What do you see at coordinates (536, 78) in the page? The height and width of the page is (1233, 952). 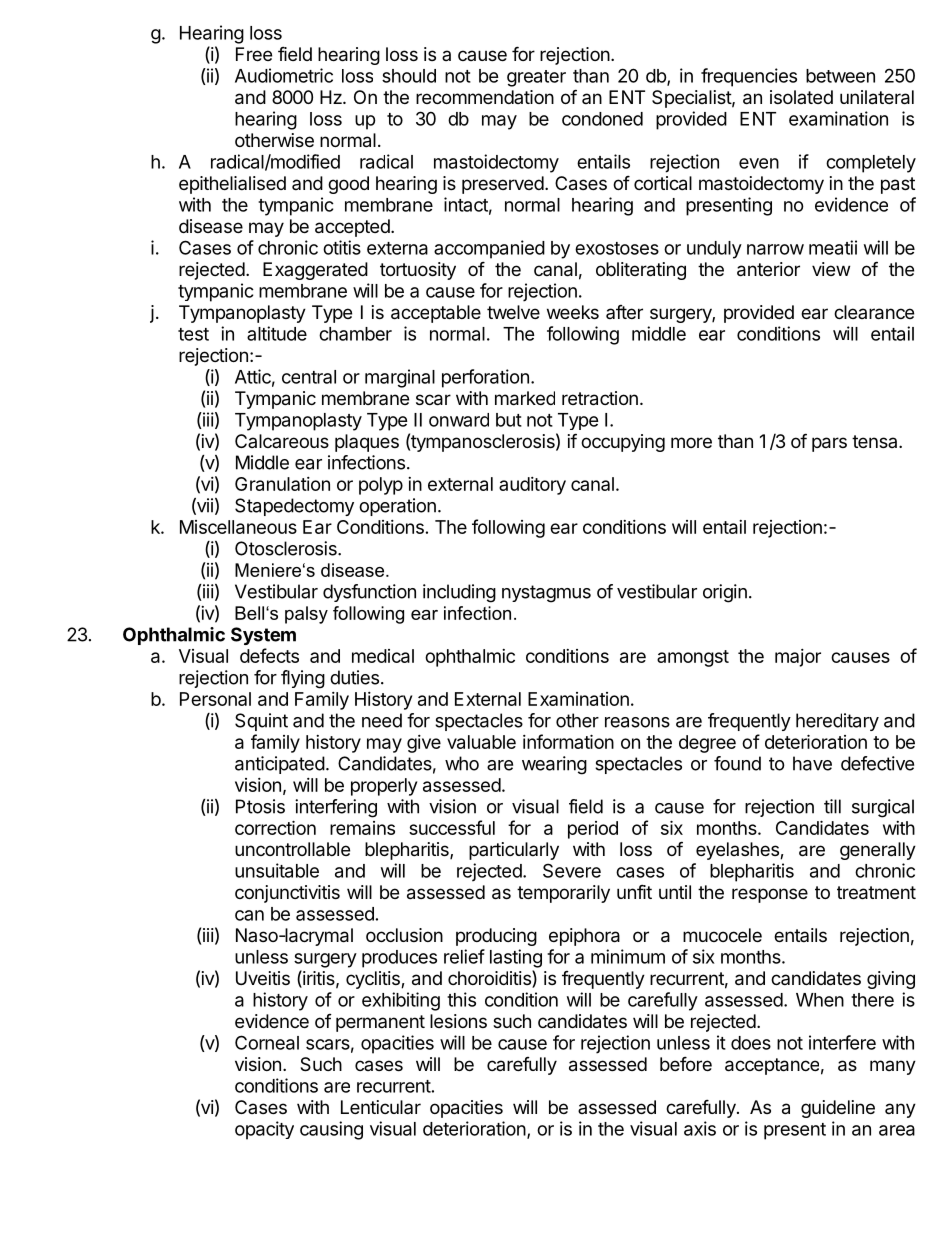 I see `greater` at bounding box center [536, 78].
